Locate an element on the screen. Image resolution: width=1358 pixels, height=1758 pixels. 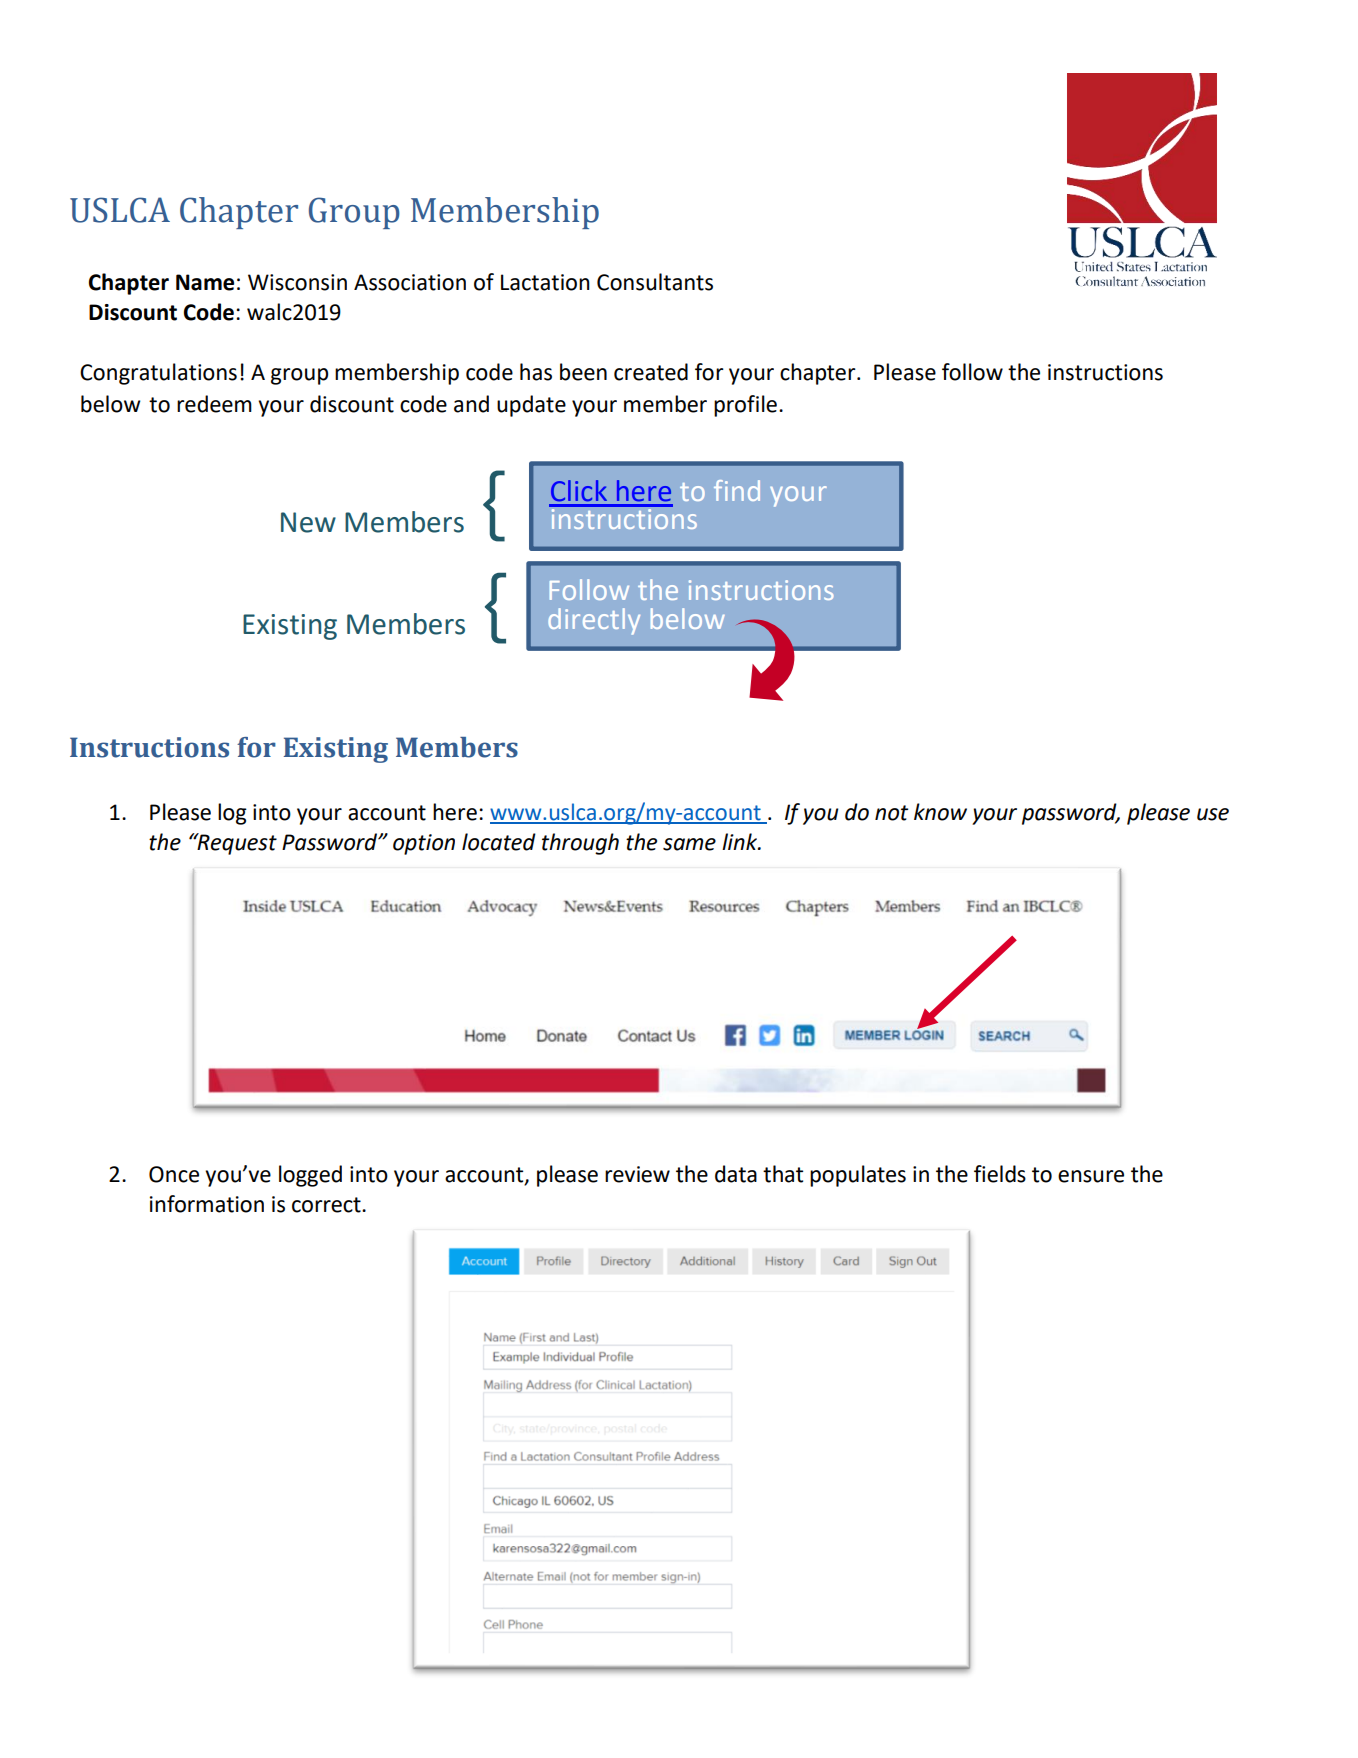
Consultants is located at coordinates (655, 282).
